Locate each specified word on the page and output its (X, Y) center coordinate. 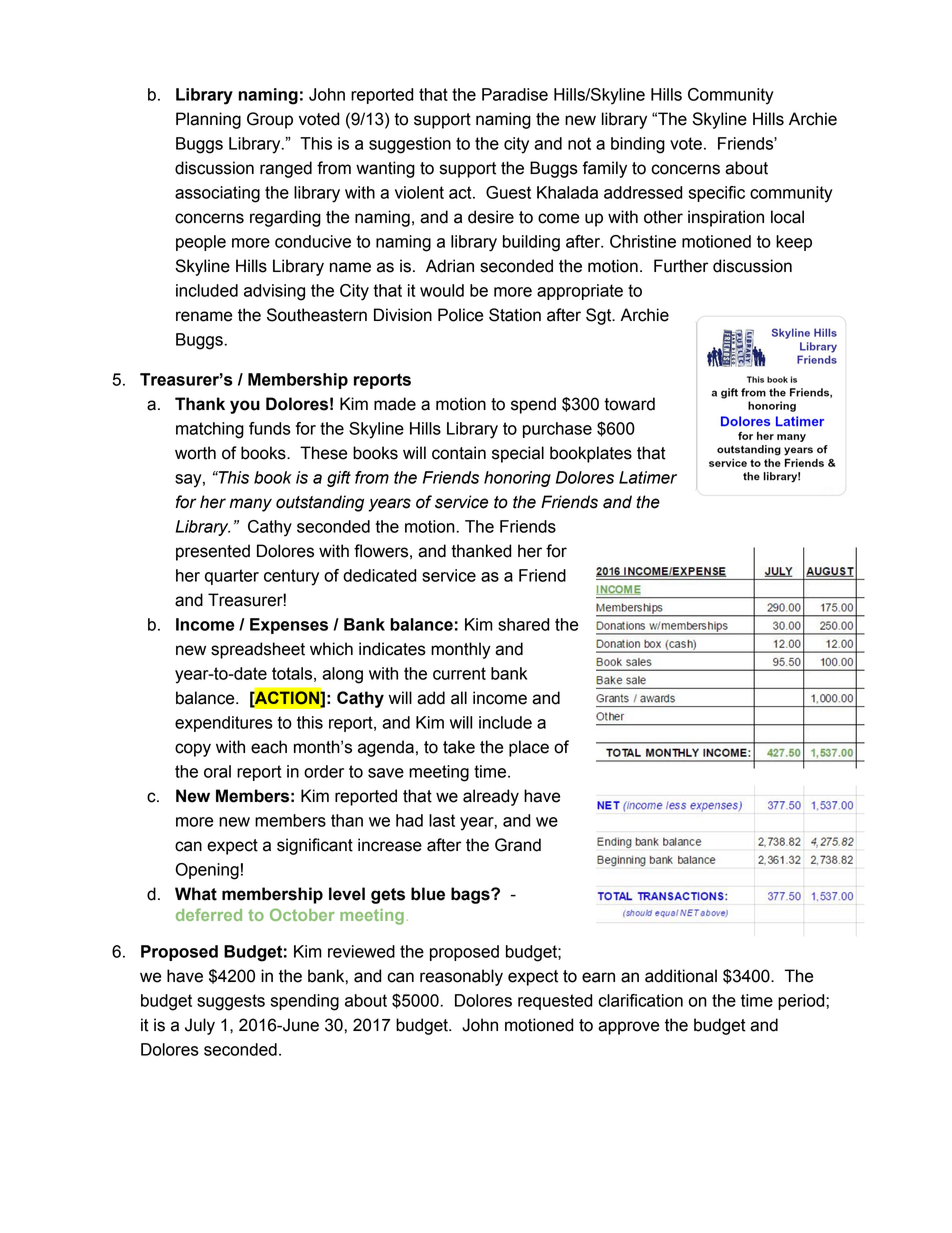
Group (270, 120)
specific (717, 194)
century (291, 577)
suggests (231, 1002)
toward (629, 404)
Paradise (515, 94)
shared (524, 624)
